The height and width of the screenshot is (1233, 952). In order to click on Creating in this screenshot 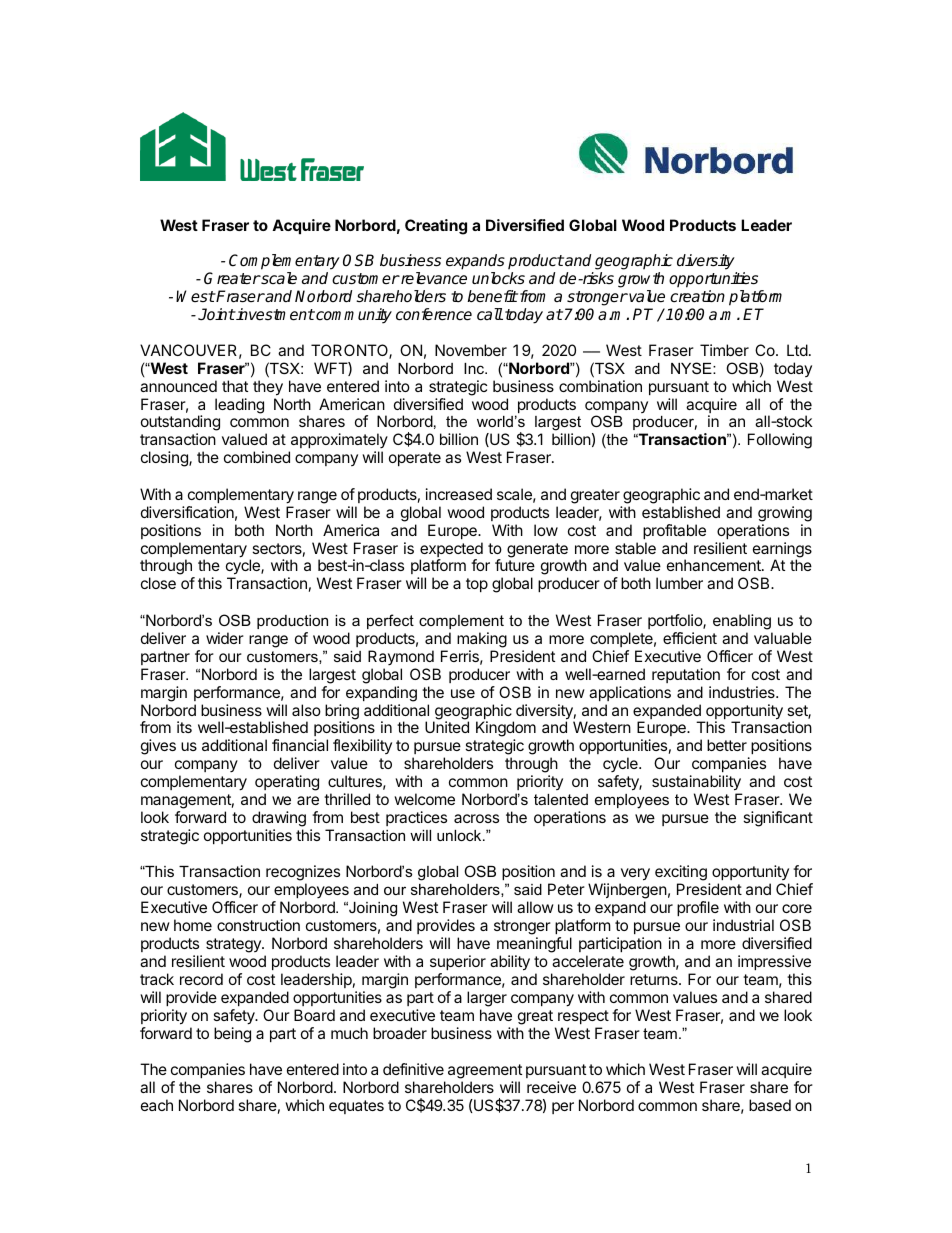, I will do `click(436, 227)`.
